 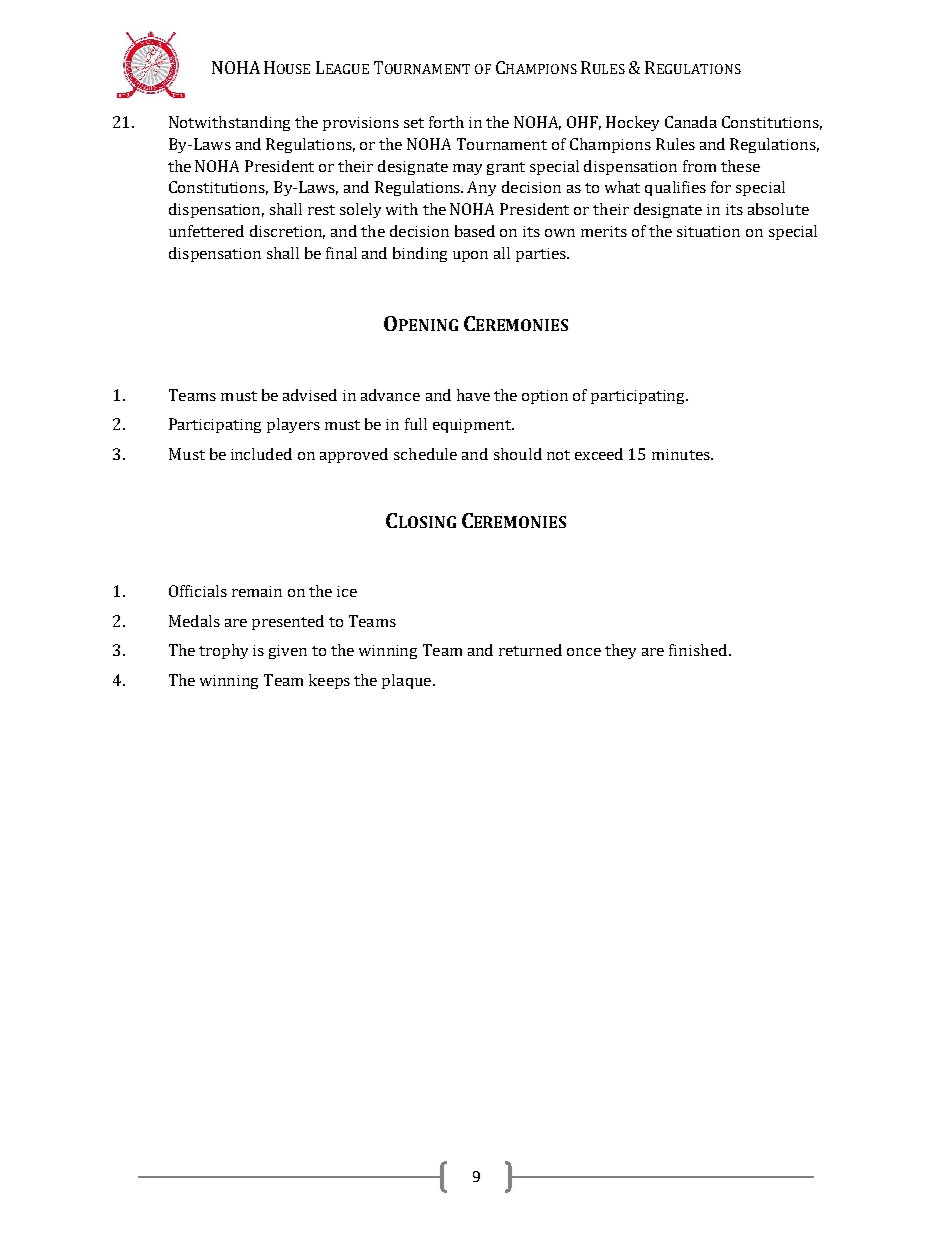 I want to click on forth, so click(x=446, y=122).
